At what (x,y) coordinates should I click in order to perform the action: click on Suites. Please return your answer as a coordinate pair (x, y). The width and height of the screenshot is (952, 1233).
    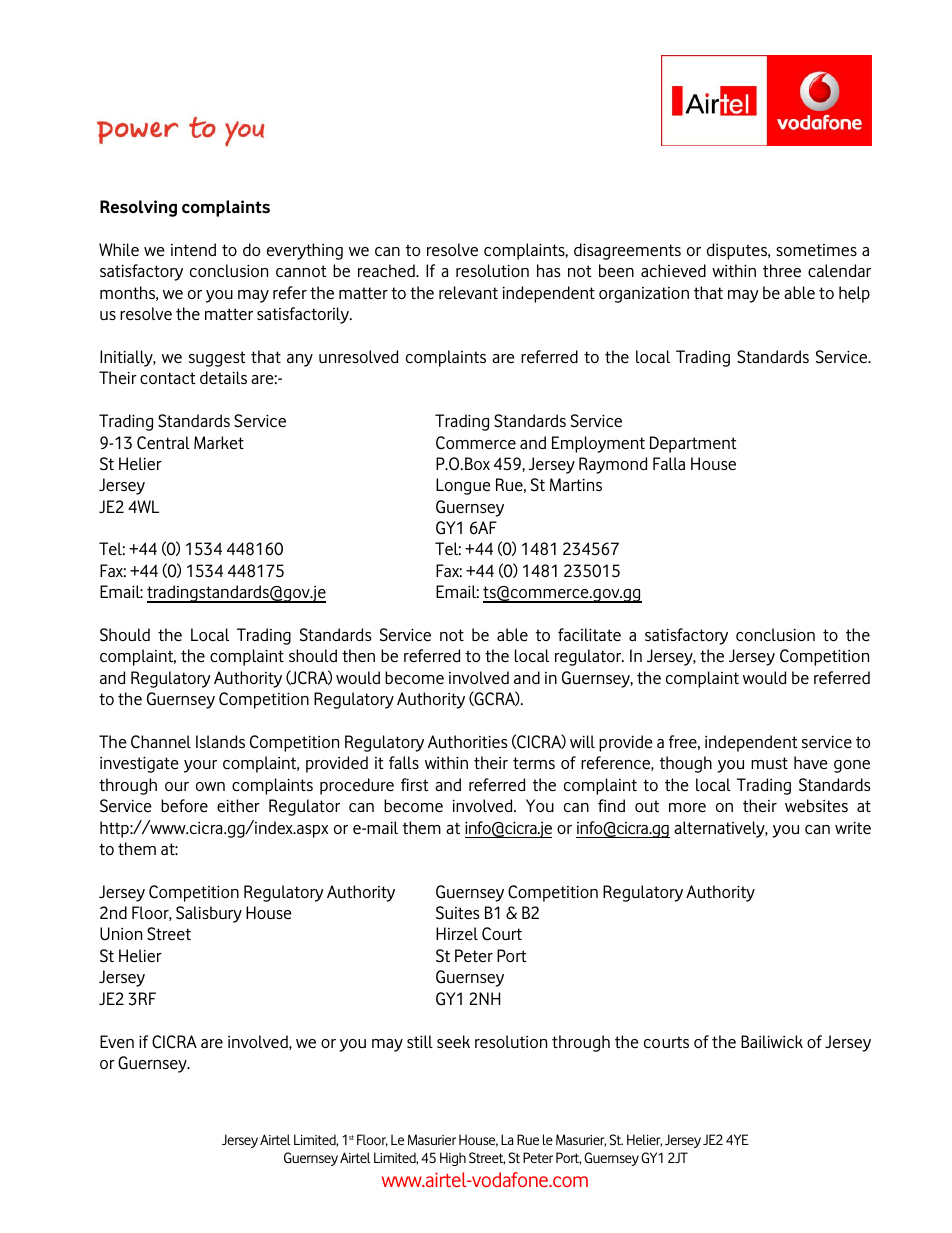
    Looking at the image, I should click on (458, 913).
